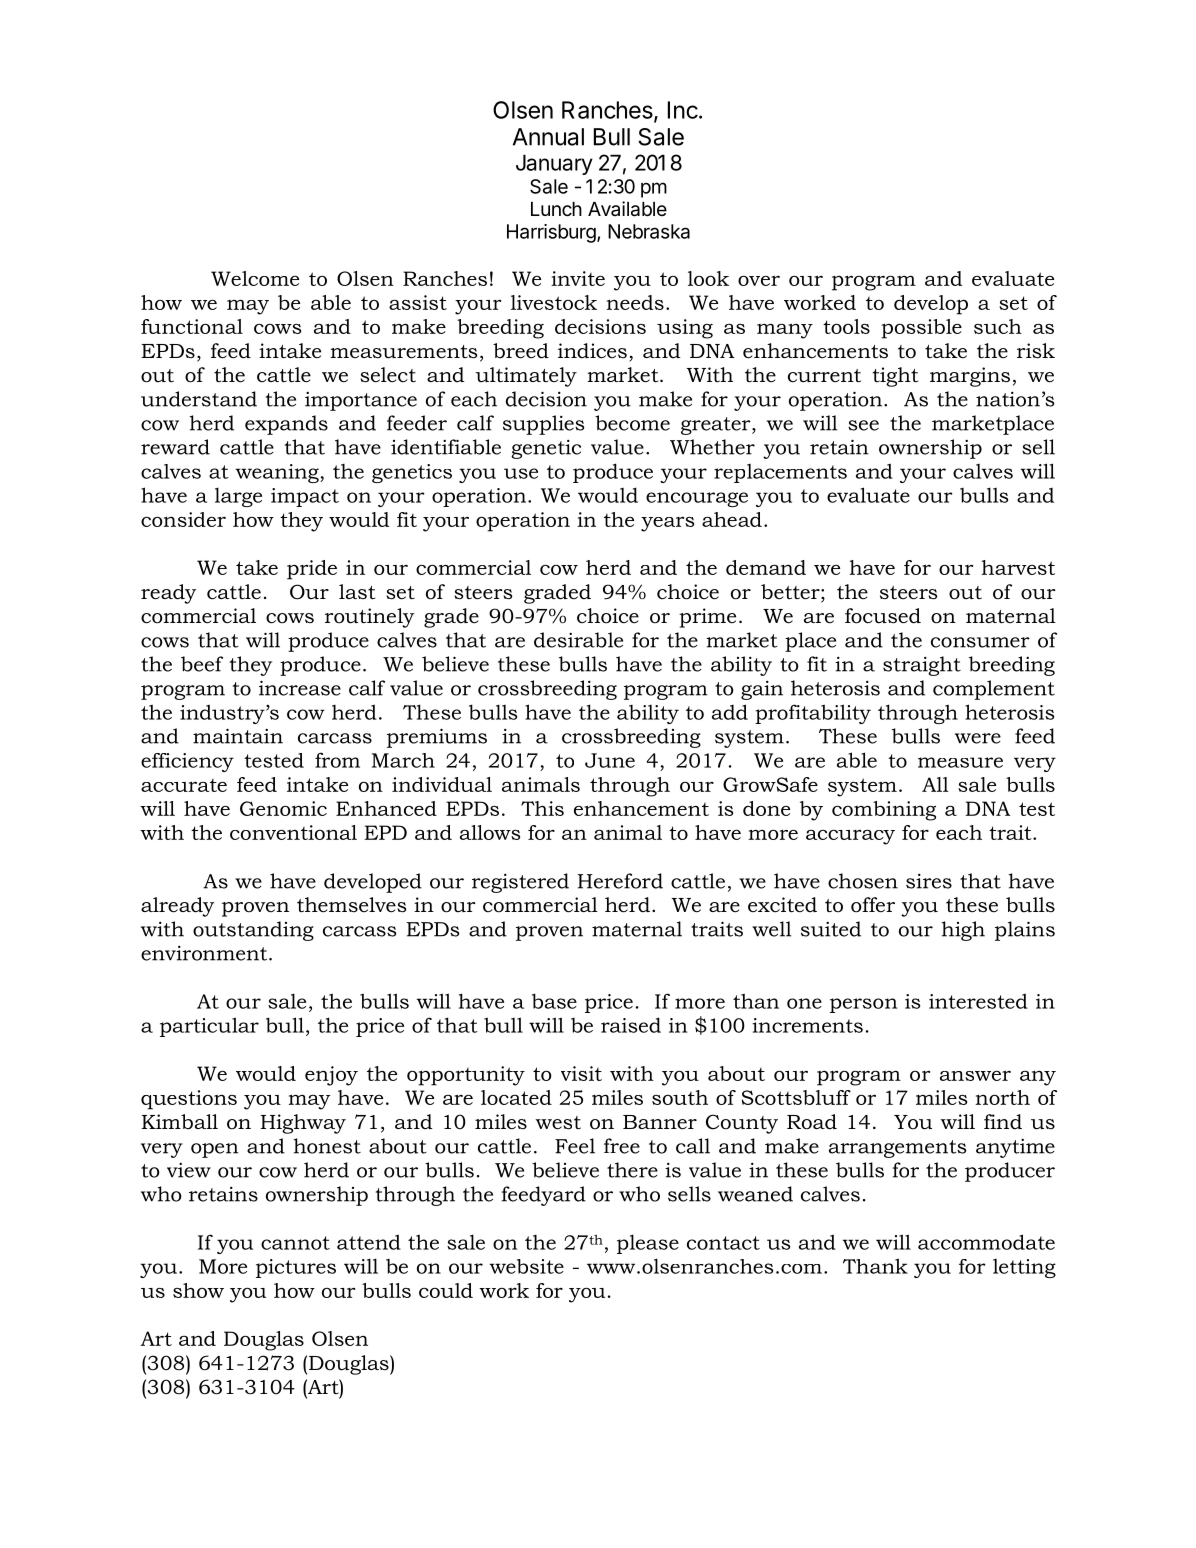  I want to click on January, so click(554, 164).
